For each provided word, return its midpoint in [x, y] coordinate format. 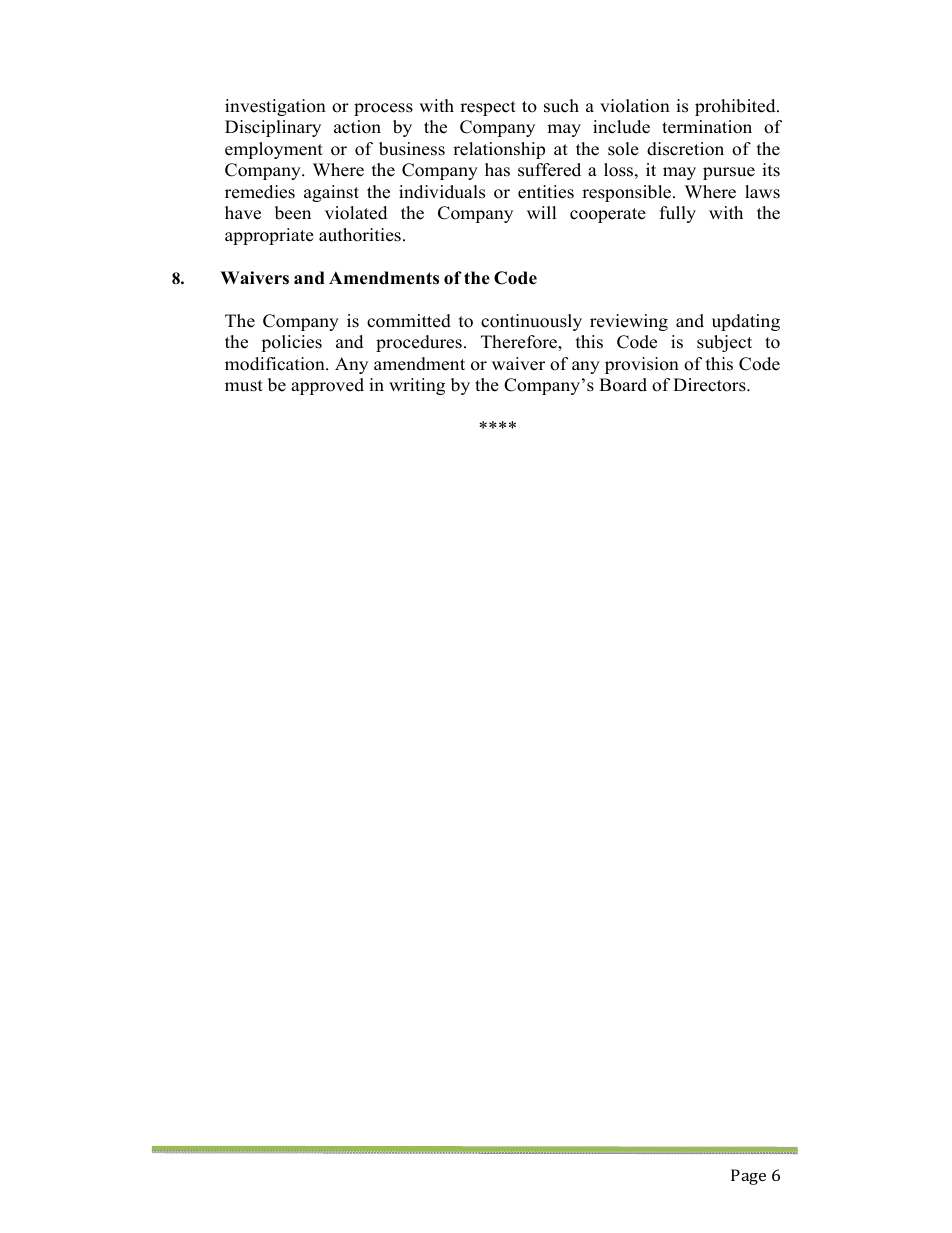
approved [327, 386]
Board [623, 385]
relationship [499, 150]
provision [642, 365]
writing [417, 386]
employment [274, 150]
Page [748, 1177]
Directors [710, 385]
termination [707, 127]
